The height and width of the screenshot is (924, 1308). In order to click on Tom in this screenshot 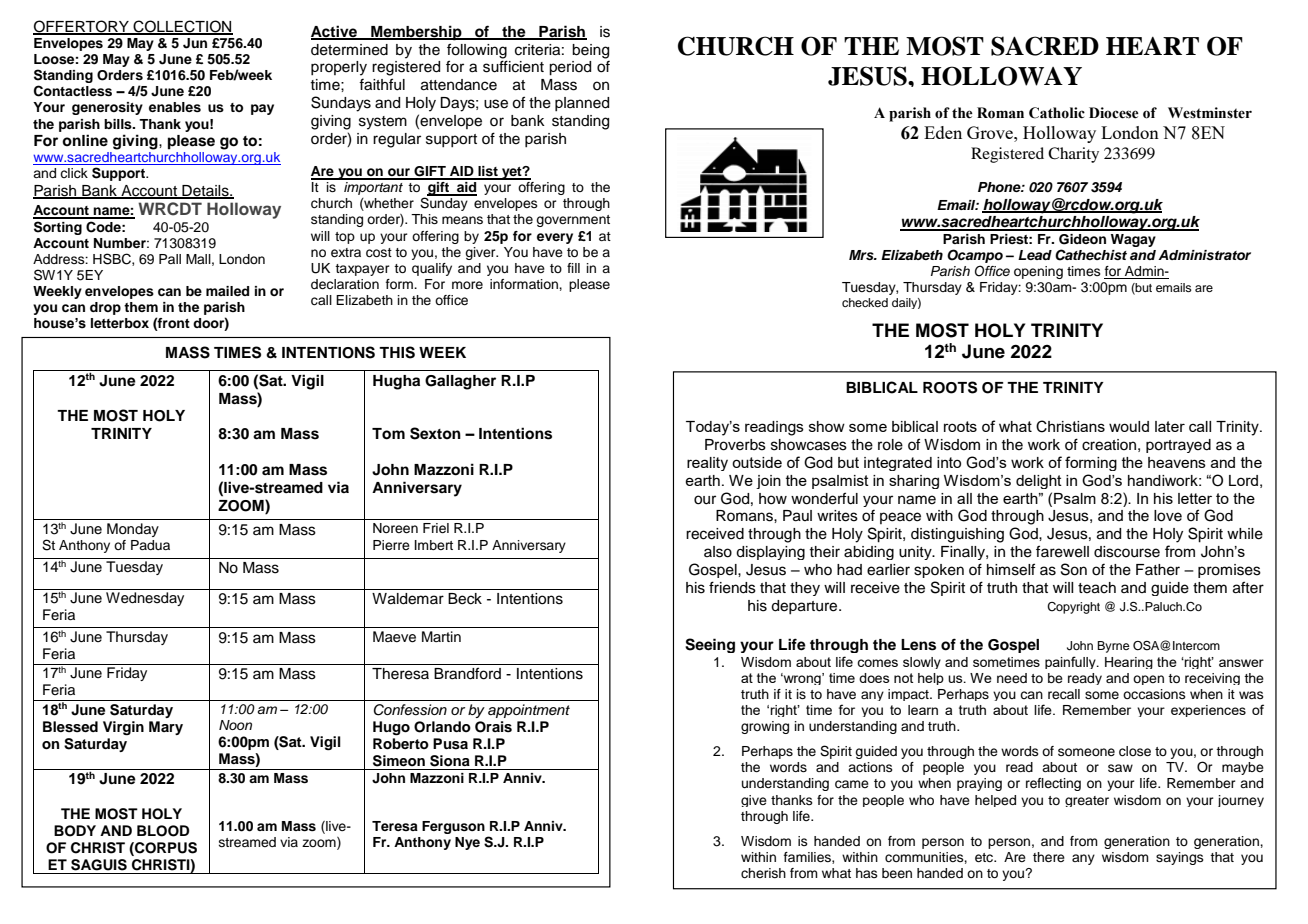, I will do `click(388, 434)`.
